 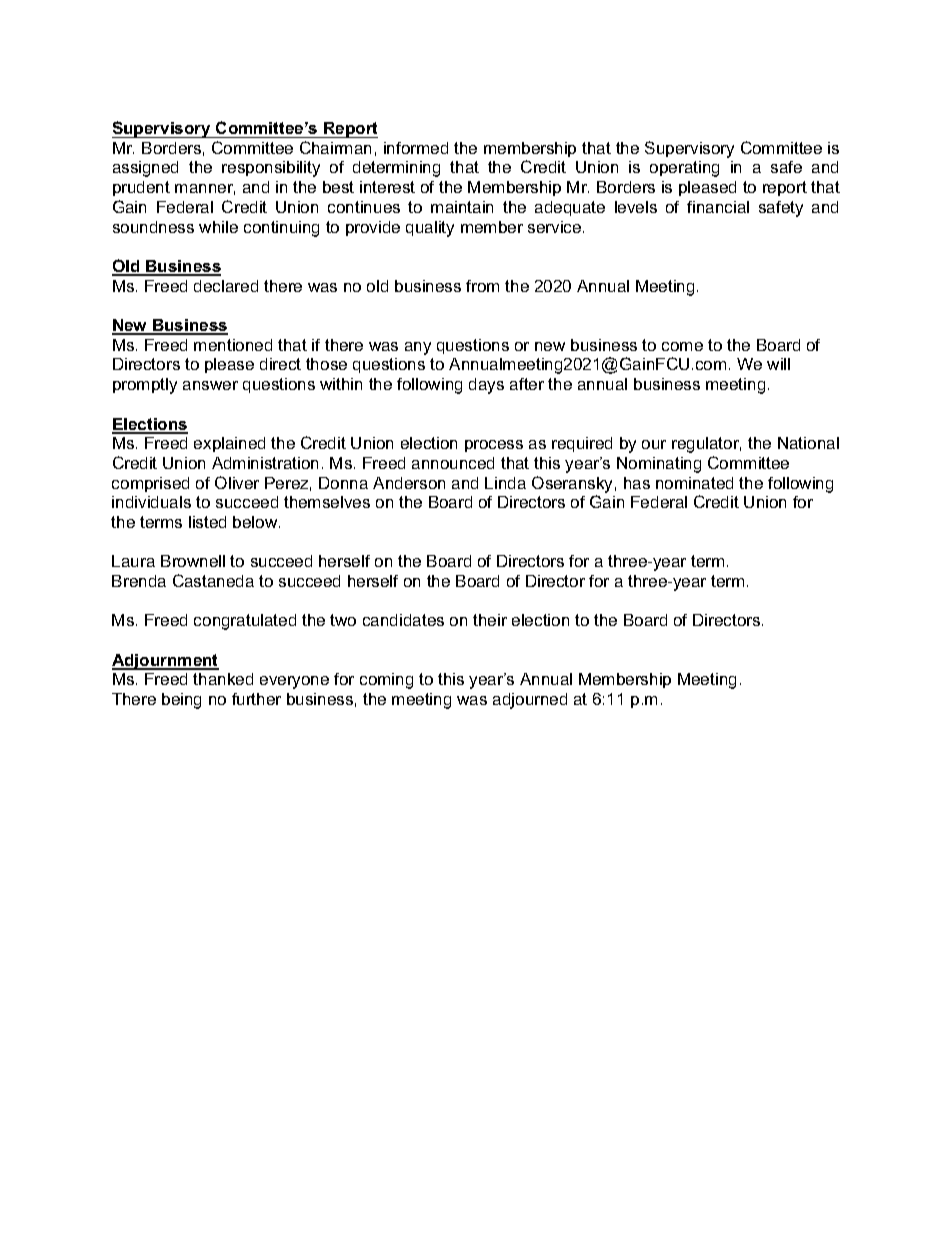 I want to click on come, so click(x=682, y=346).
